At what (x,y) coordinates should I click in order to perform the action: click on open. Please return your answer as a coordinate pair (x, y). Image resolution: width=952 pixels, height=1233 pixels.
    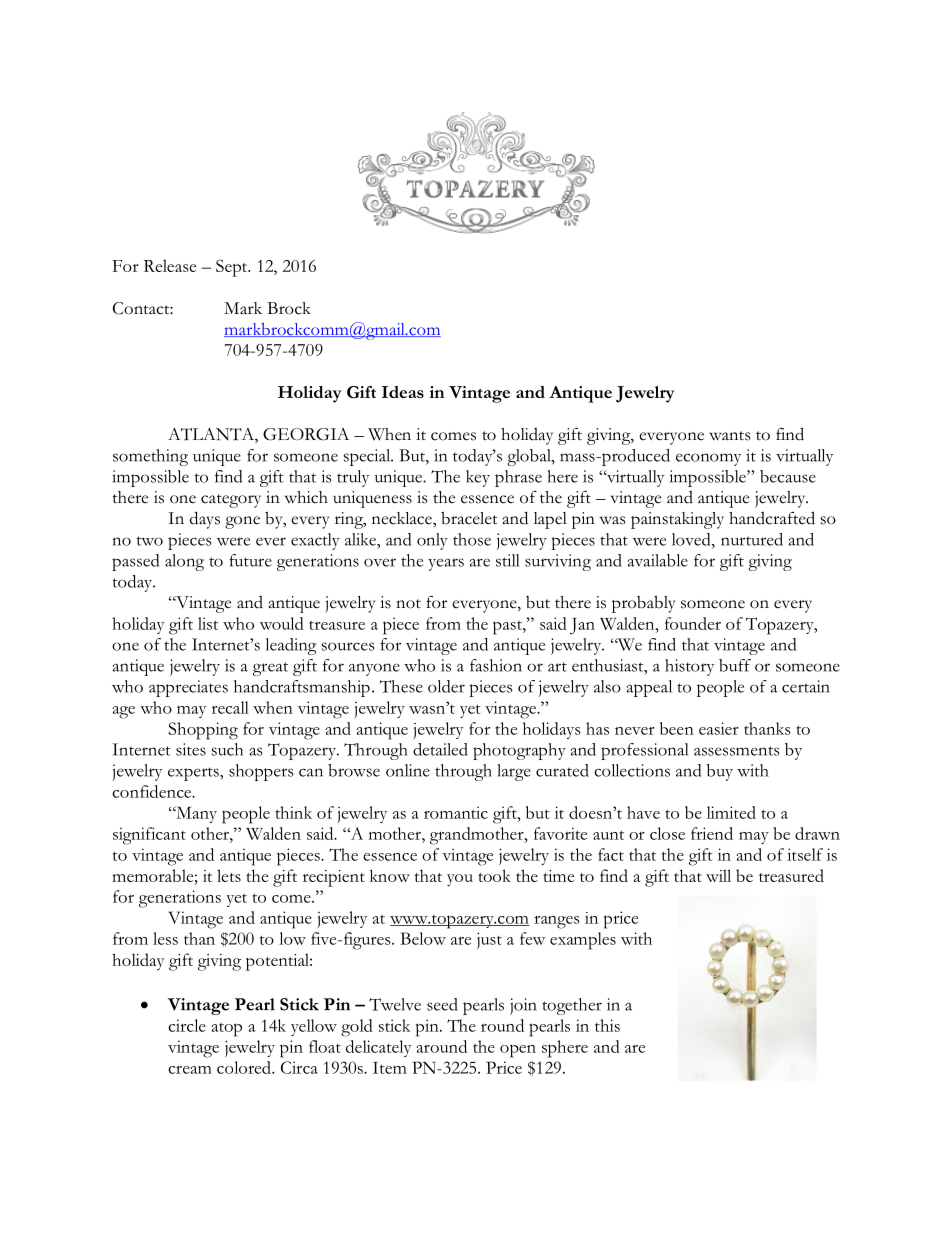
    Looking at the image, I should click on (518, 1051).
